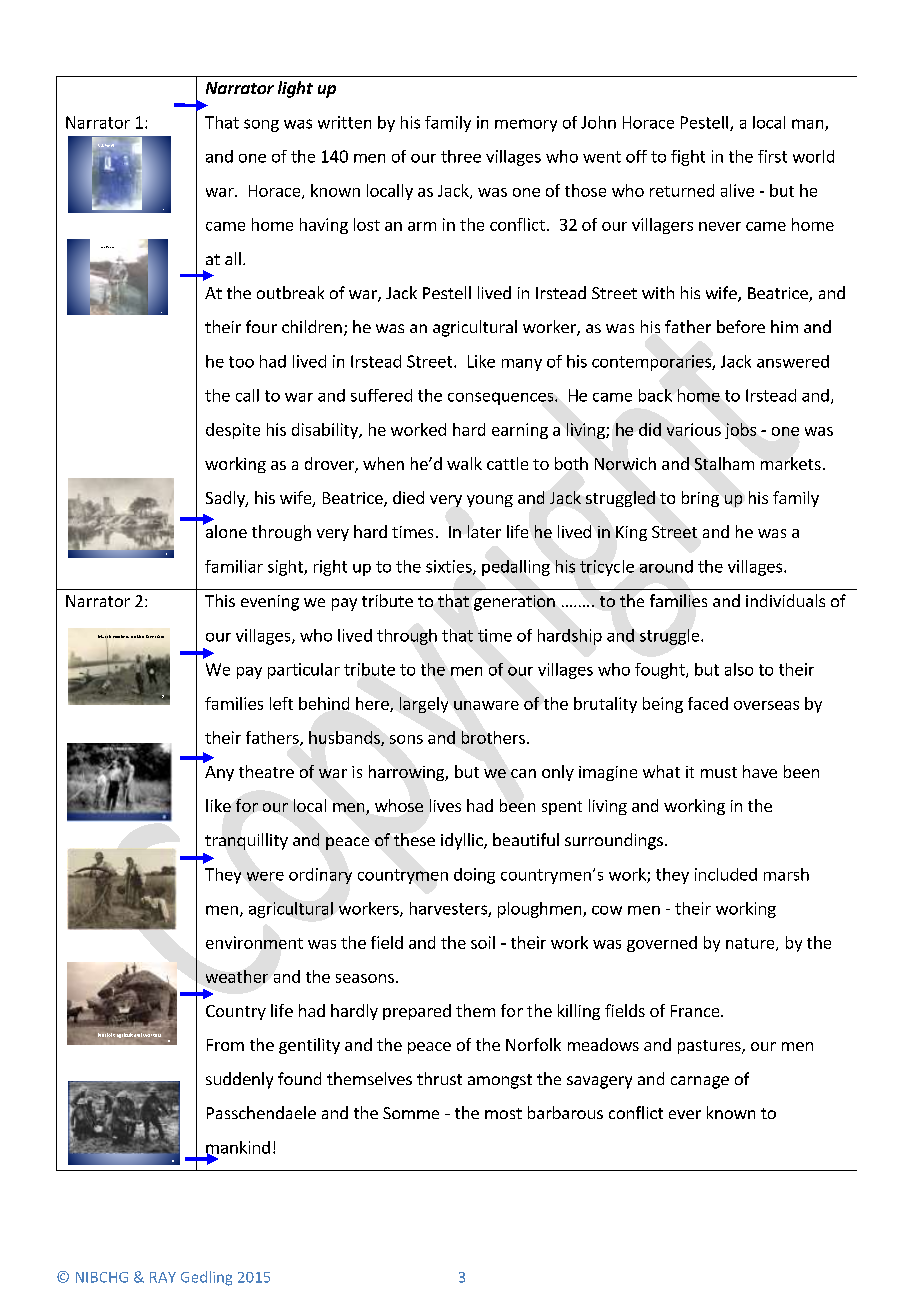  I want to click on consequences, so click(502, 398).
